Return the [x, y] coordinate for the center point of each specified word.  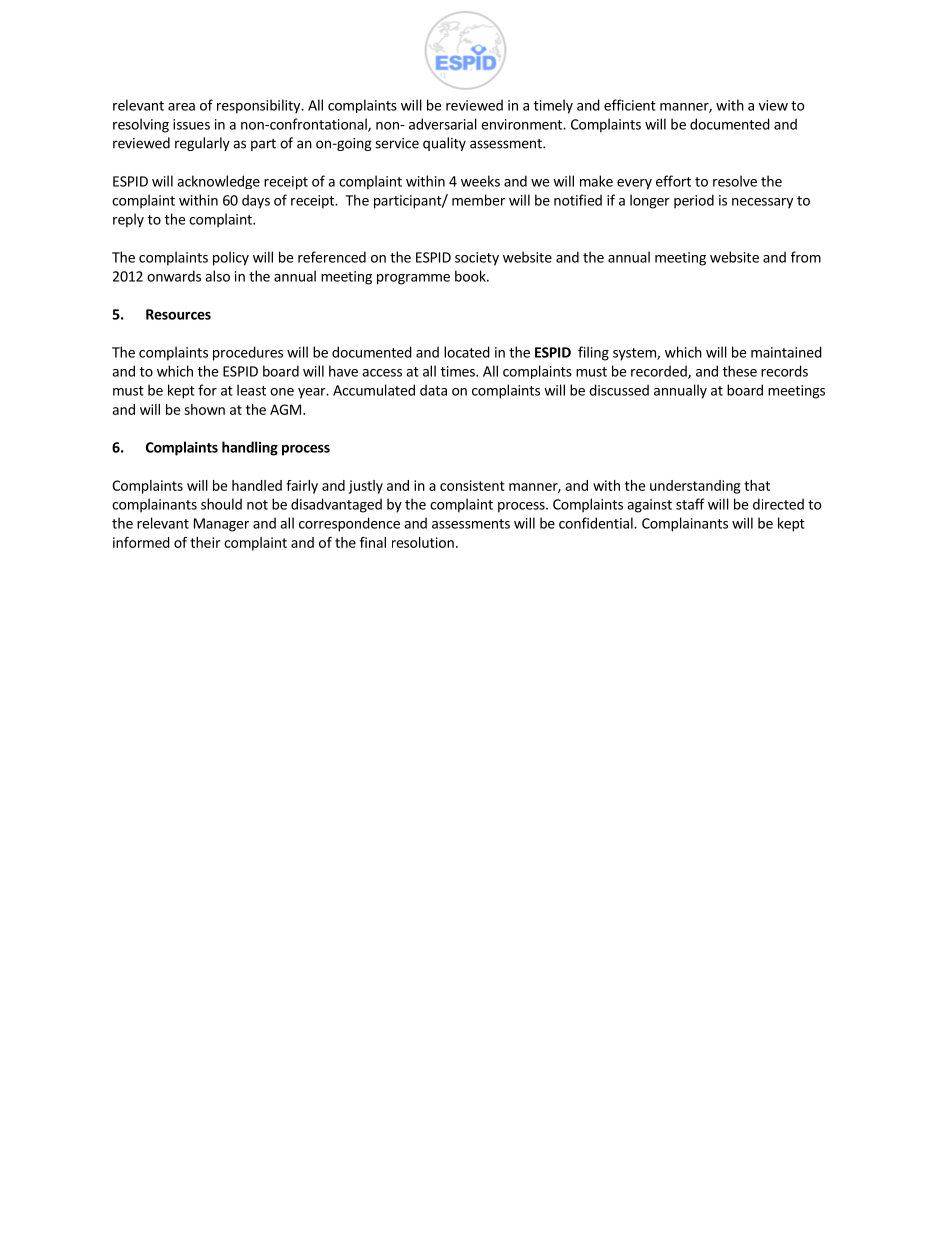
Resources [178, 314]
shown [204, 409]
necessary [762, 203]
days [256, 201]
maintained [786, 352]
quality [444, 144]
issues [191, 124]
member [478, 200]
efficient [630, 105]
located [467, 352]
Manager [221, 525]
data [433, 390]
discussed [619, 390]
